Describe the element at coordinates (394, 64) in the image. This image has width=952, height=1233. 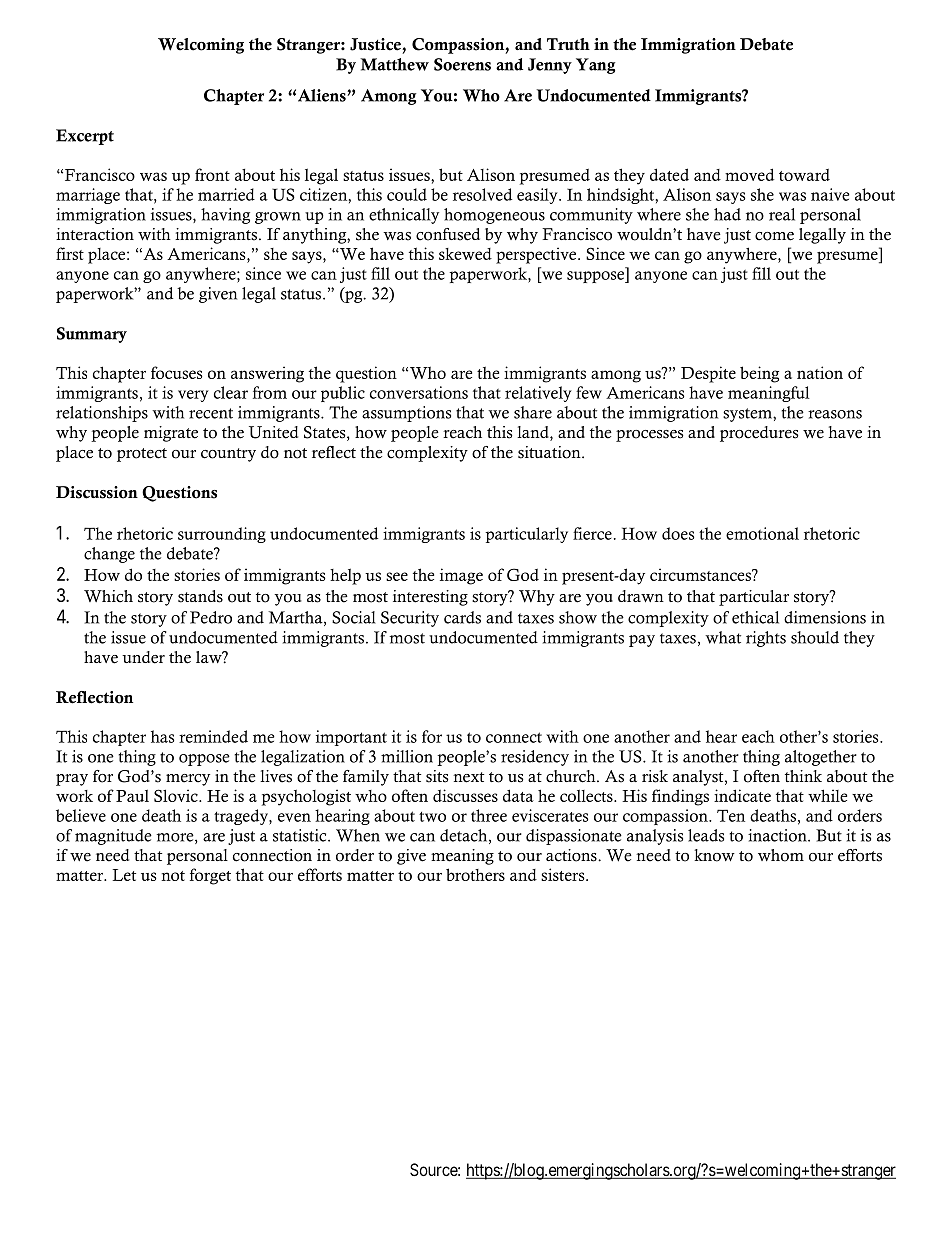
I see `Matthew` at that location.
